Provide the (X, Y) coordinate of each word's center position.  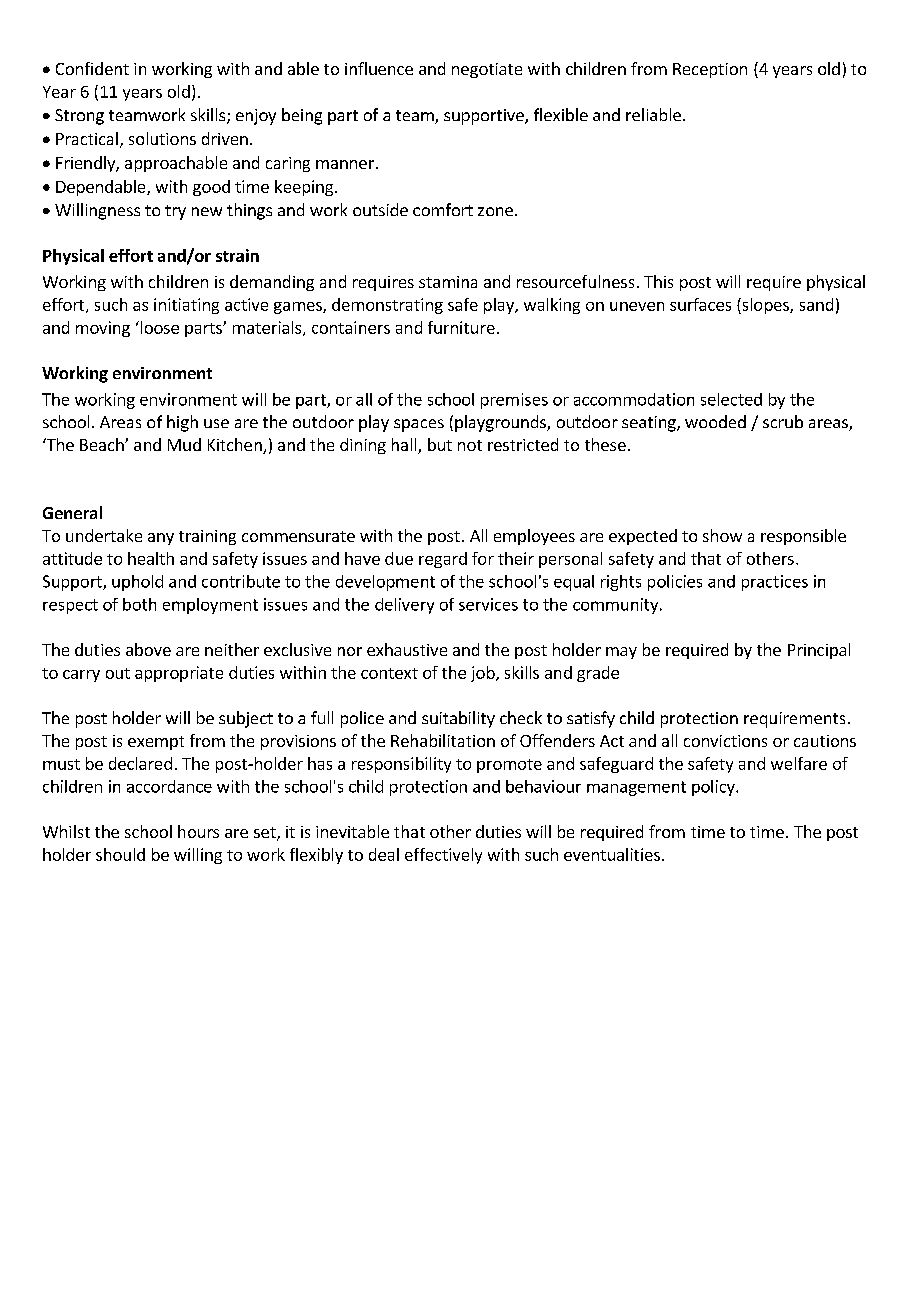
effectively (443, 856)
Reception (710, 70)
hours (198, 831)
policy (714, 788)
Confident (92, 68)
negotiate (487, 70)
